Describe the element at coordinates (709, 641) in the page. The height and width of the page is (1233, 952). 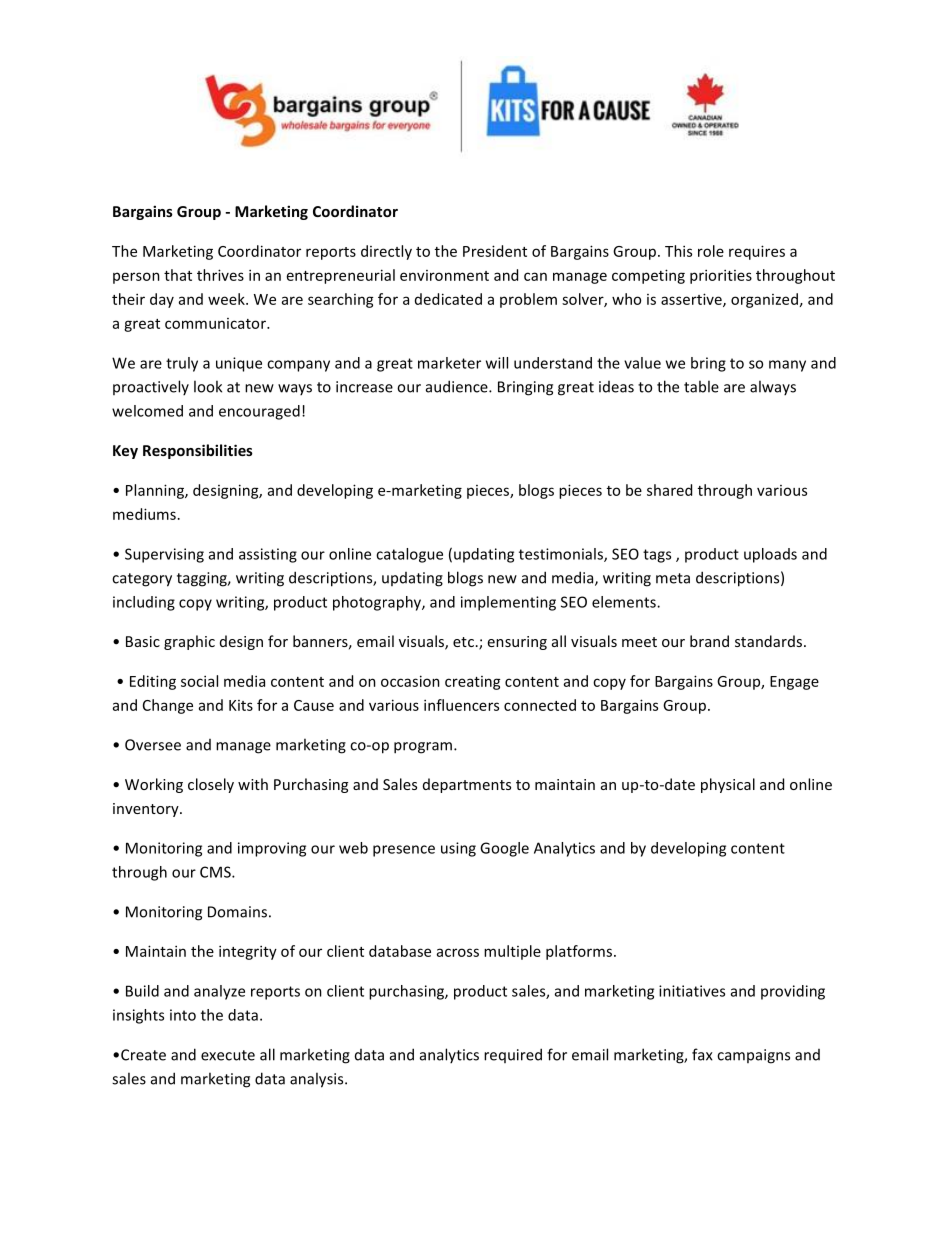
I see `brand` at that location.
